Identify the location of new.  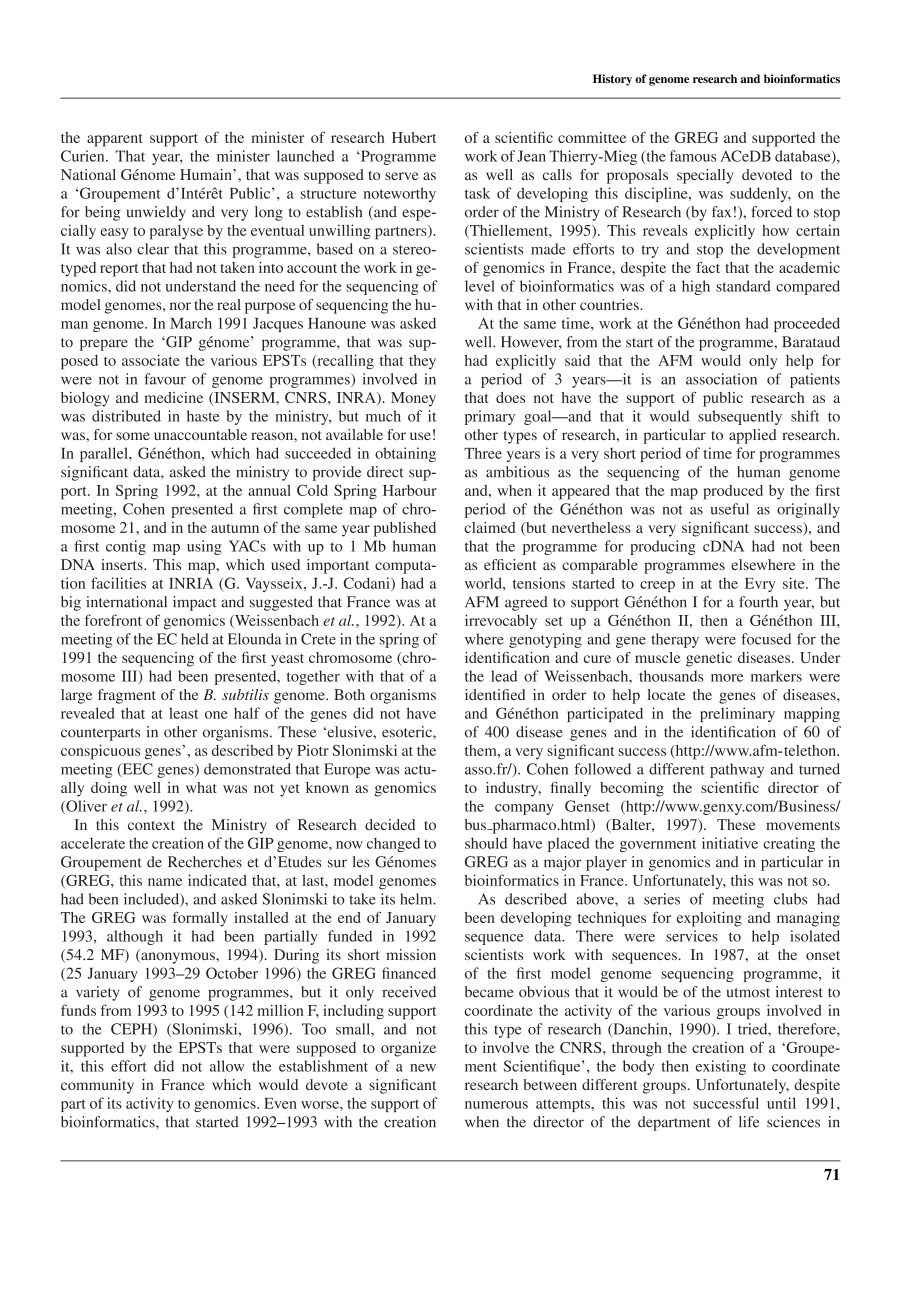
(423, 1068).
